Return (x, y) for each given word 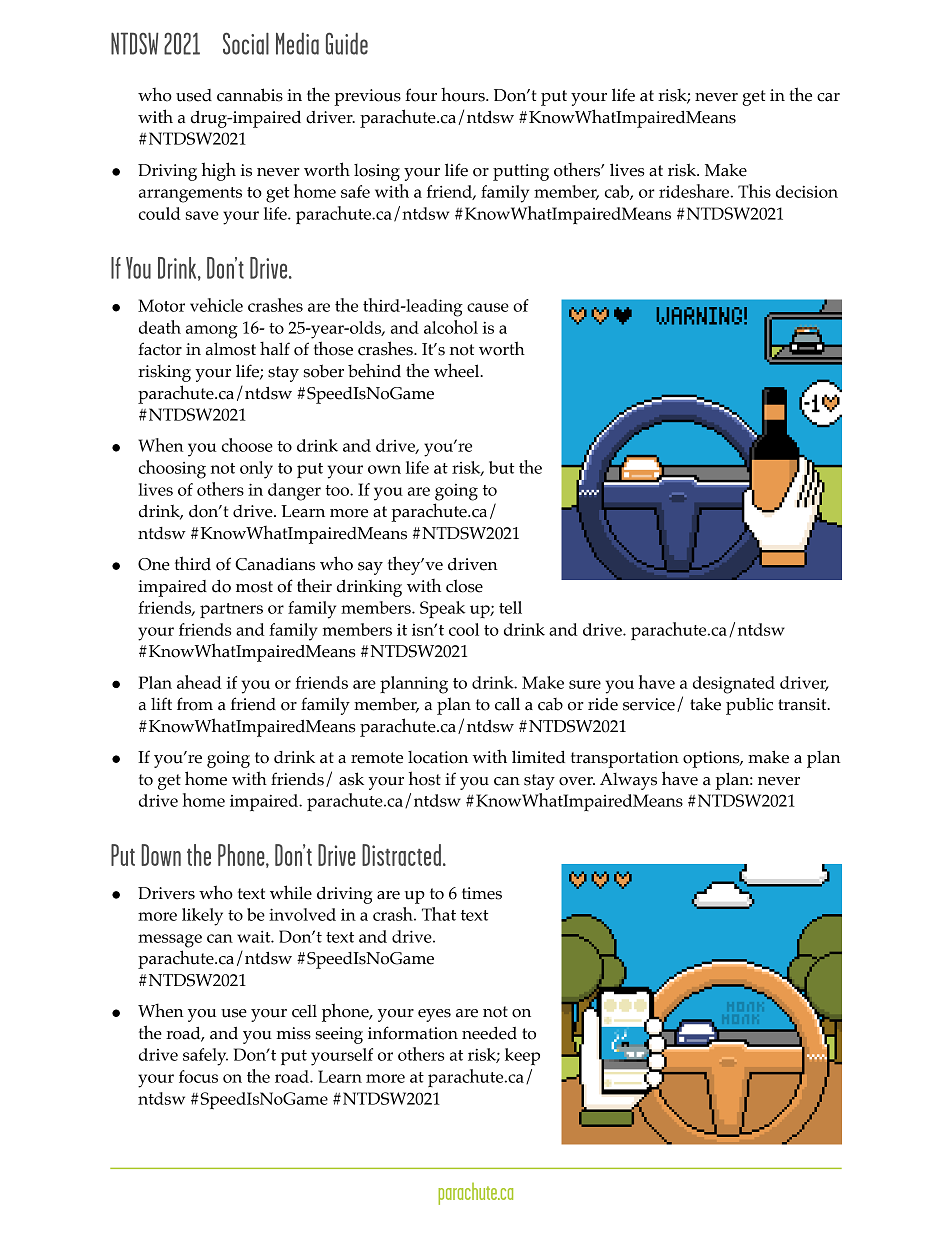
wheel (458, 370)
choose (247, 445)
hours (464, 95)
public (749, 706)
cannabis (250, 95)
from (195, 704)
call (507, 704)
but (501, 467)
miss (294, 1033)
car (828, 97)
